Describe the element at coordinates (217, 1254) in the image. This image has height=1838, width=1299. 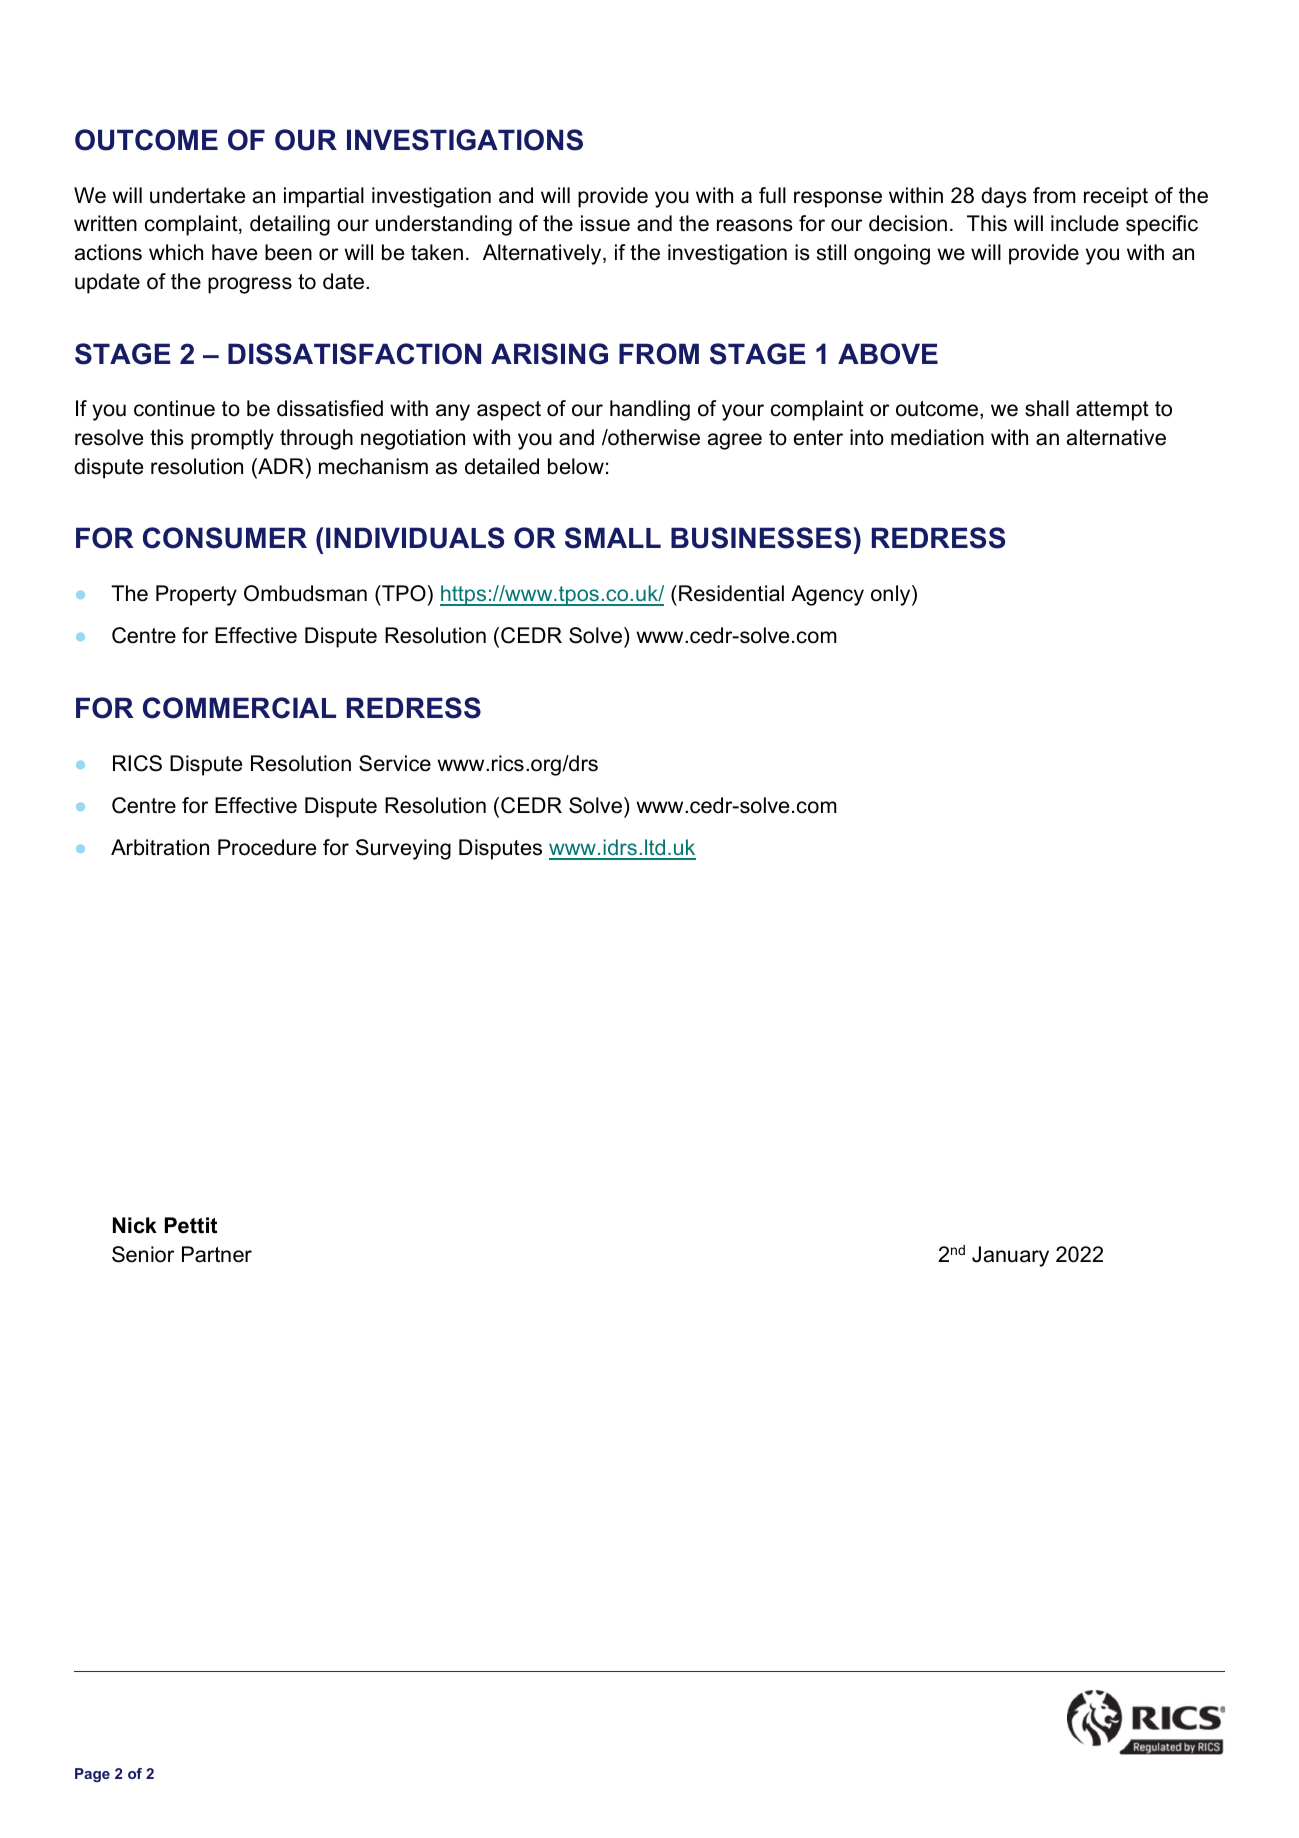
I see `Partner` at that location.
